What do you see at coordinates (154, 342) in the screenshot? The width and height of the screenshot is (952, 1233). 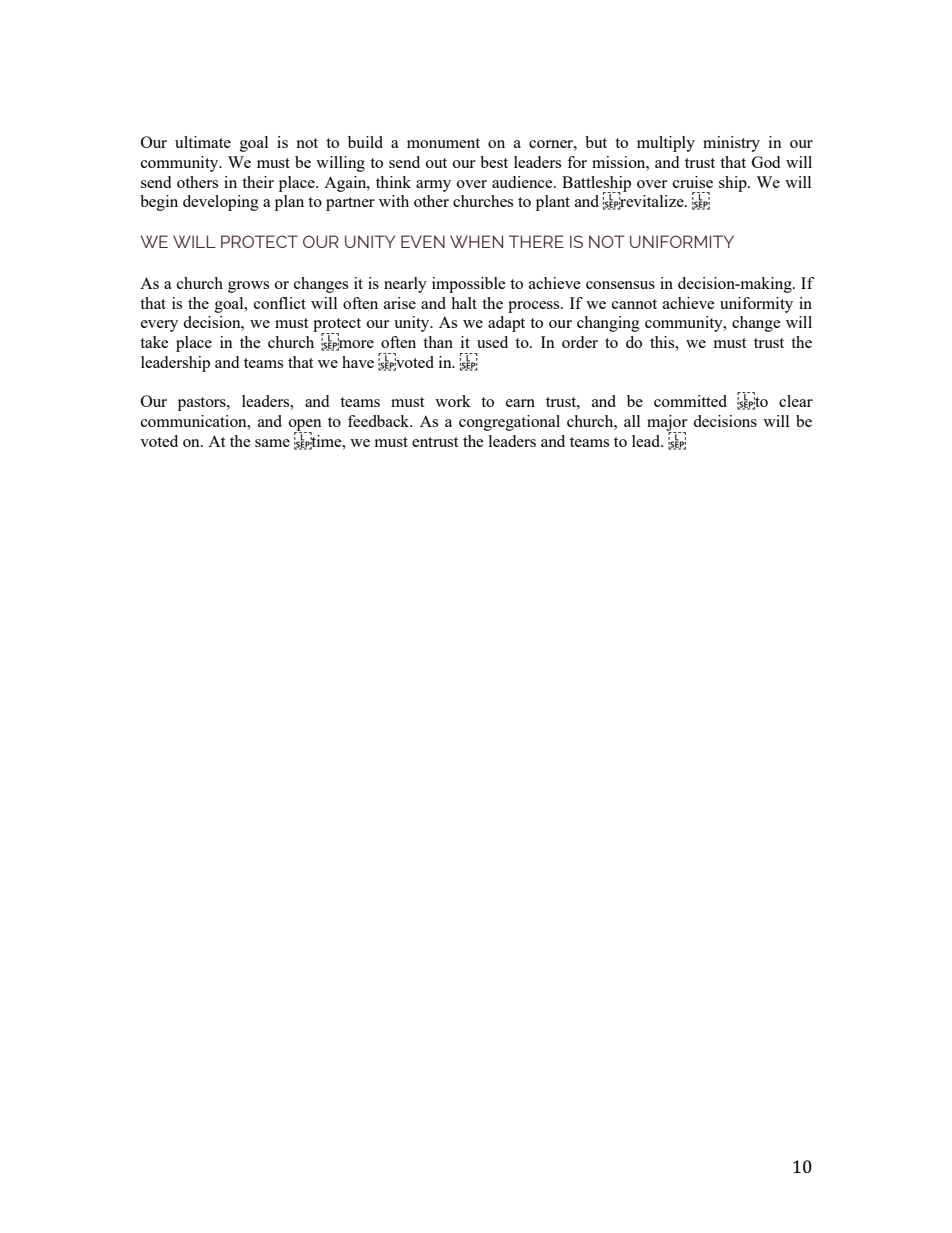 I see `take` at bounding box center [154, 342].
